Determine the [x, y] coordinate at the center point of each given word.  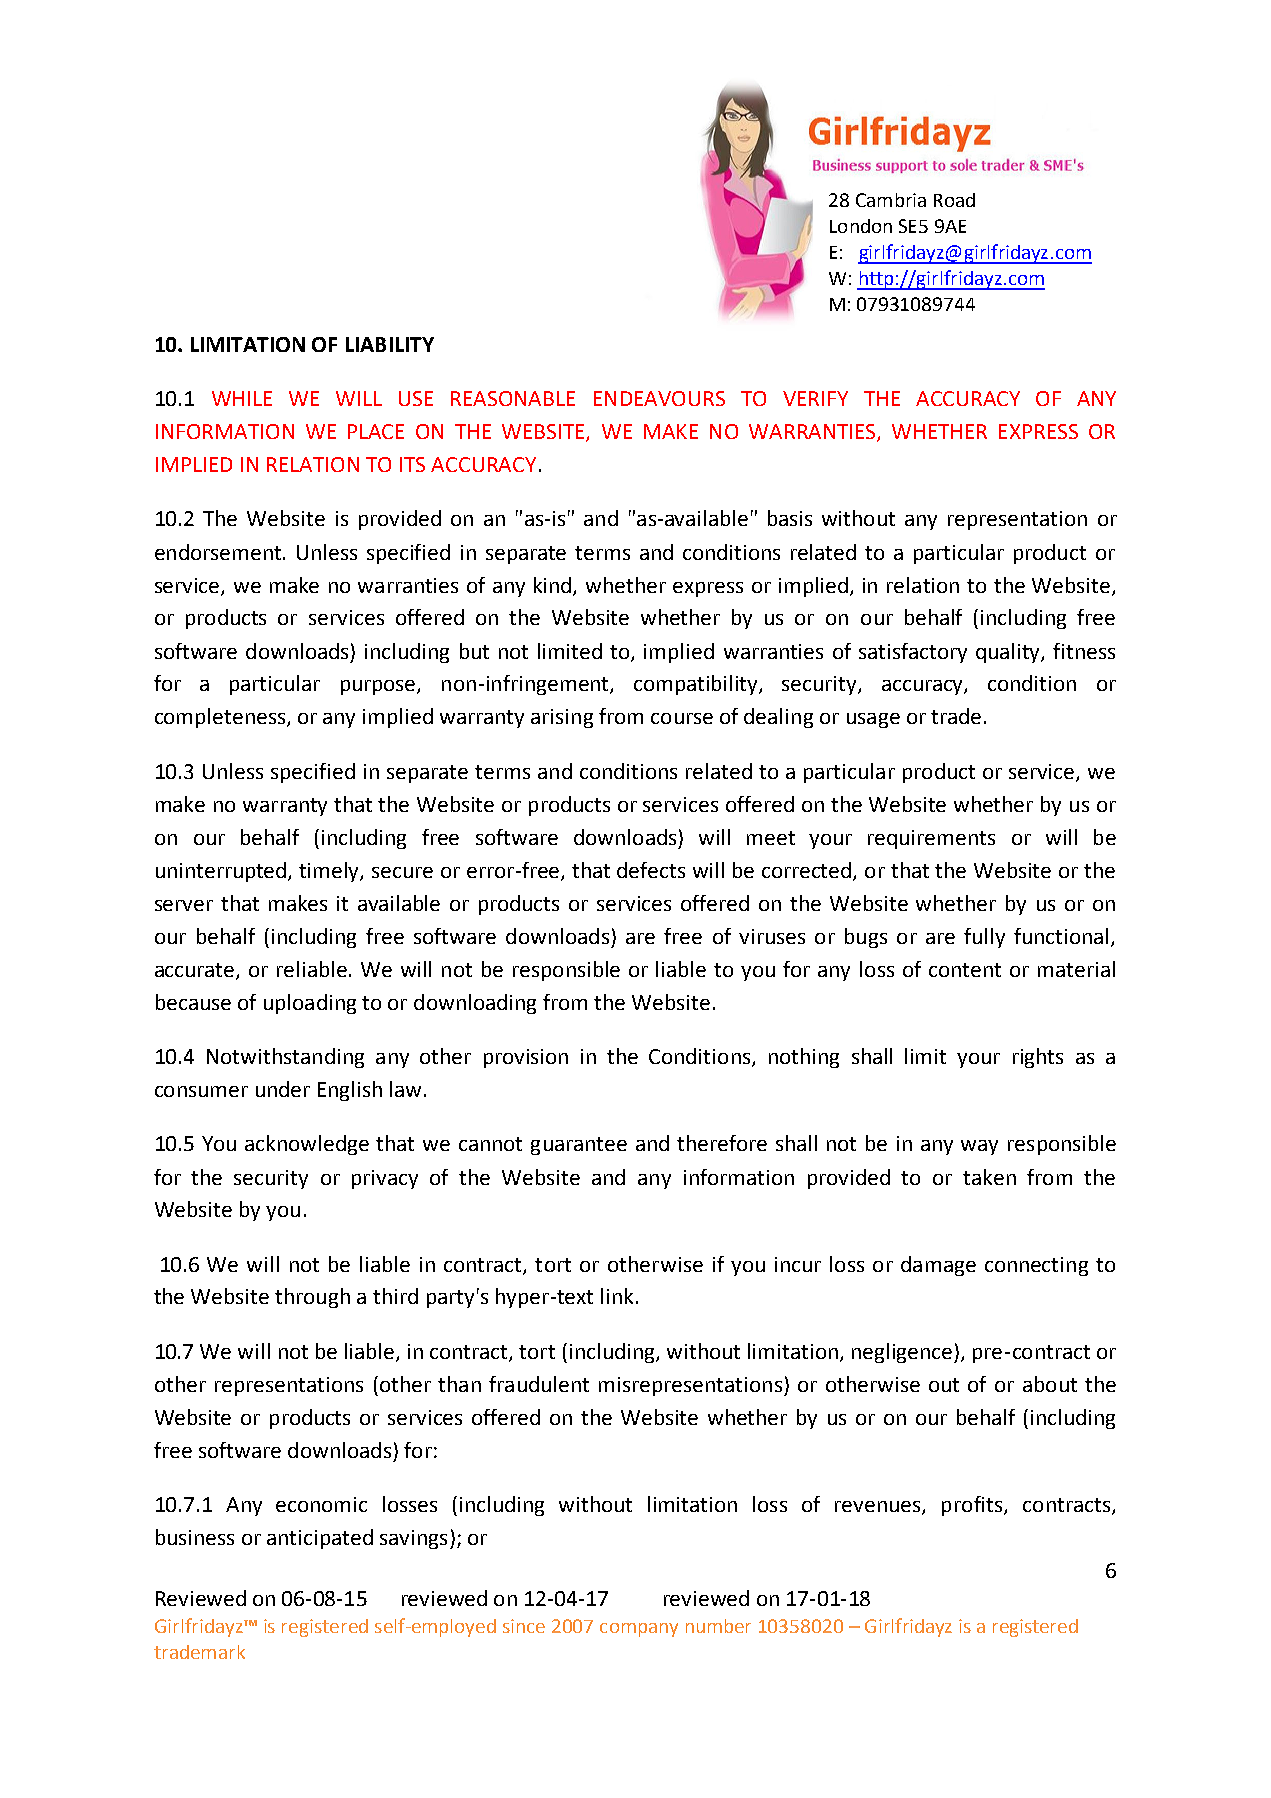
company [639, 1630]
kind [554, 586]
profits [973, 1506]
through [312, 1298]
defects [651, 870]
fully [984, 938]
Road [954, 200]
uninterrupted [222, 872]
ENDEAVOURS [659, 398]
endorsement [219, 552]
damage [938, 1266]
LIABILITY [390, 344]
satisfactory [913, 653]
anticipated [320, 1539]
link [617, 1296]
